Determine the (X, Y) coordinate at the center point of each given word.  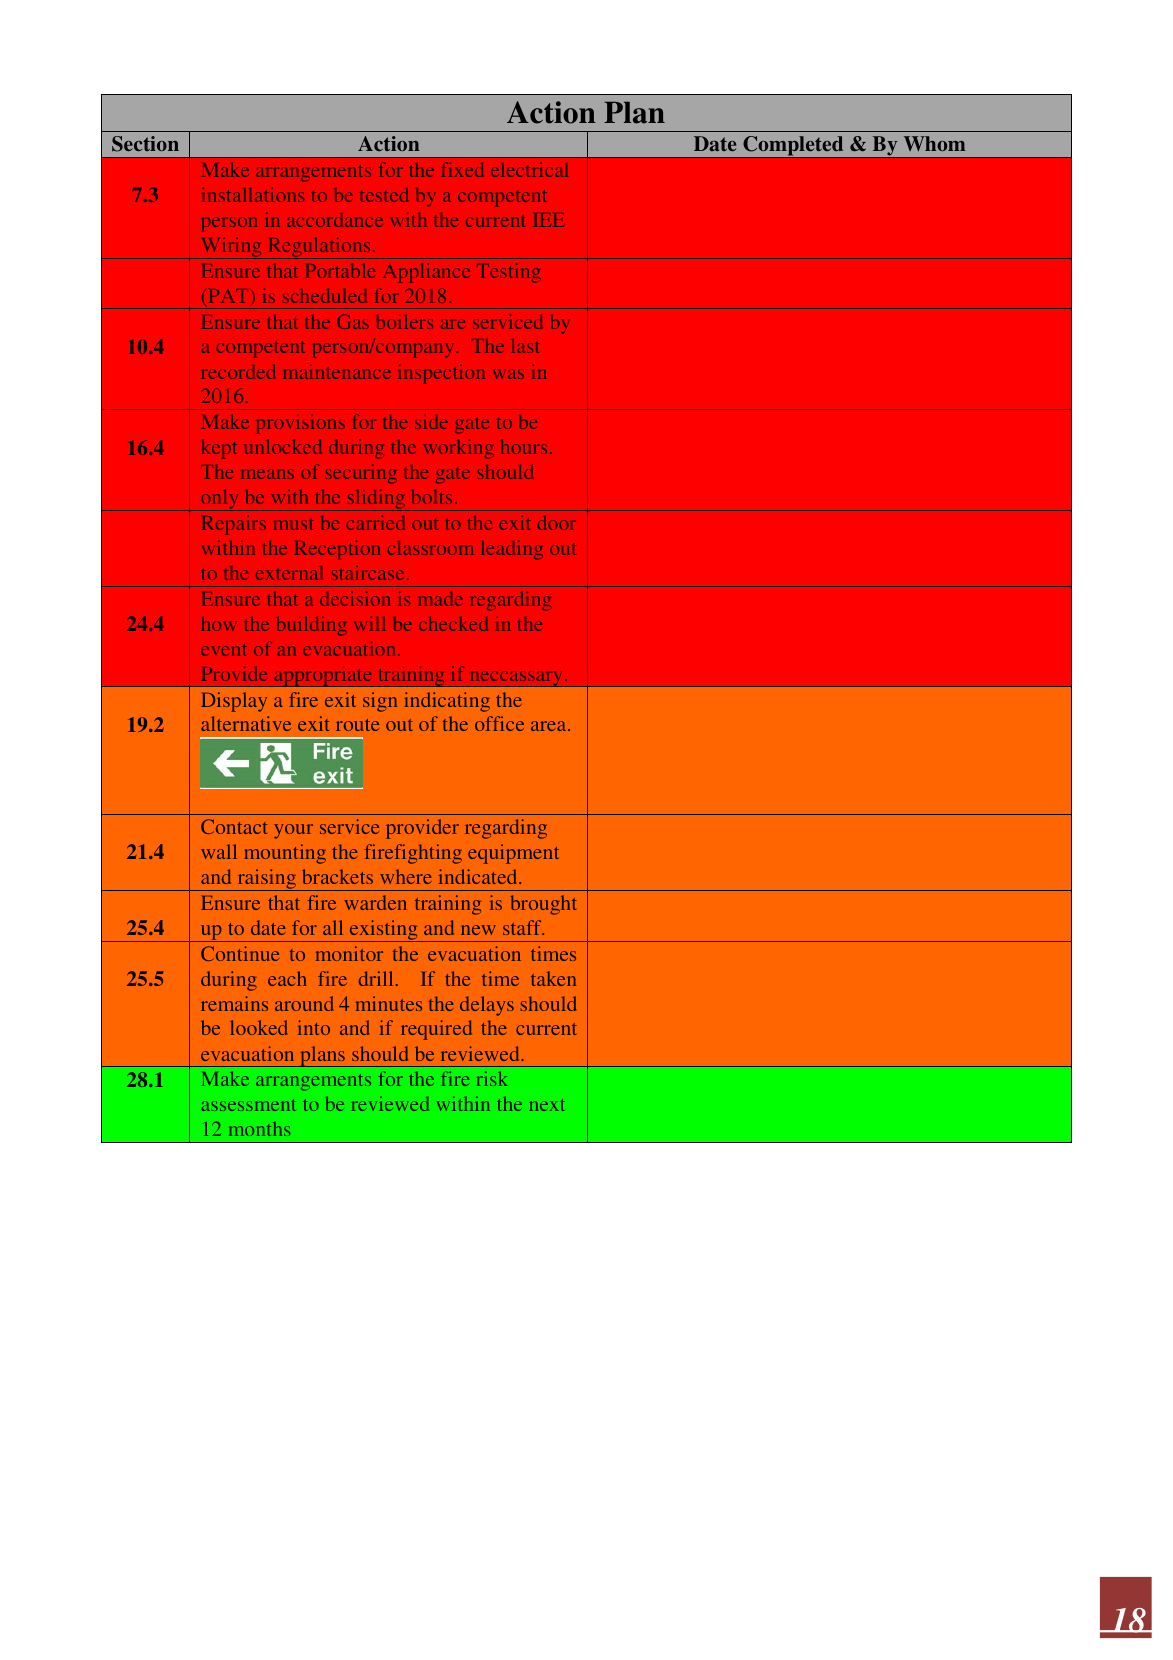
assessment (248, 1105)
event (224, 650)
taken (553, 978)
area (550, 726)
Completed (793, 147)
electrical (529, 169)
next (547, 1105)
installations (253, 194)
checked (453, 623)
